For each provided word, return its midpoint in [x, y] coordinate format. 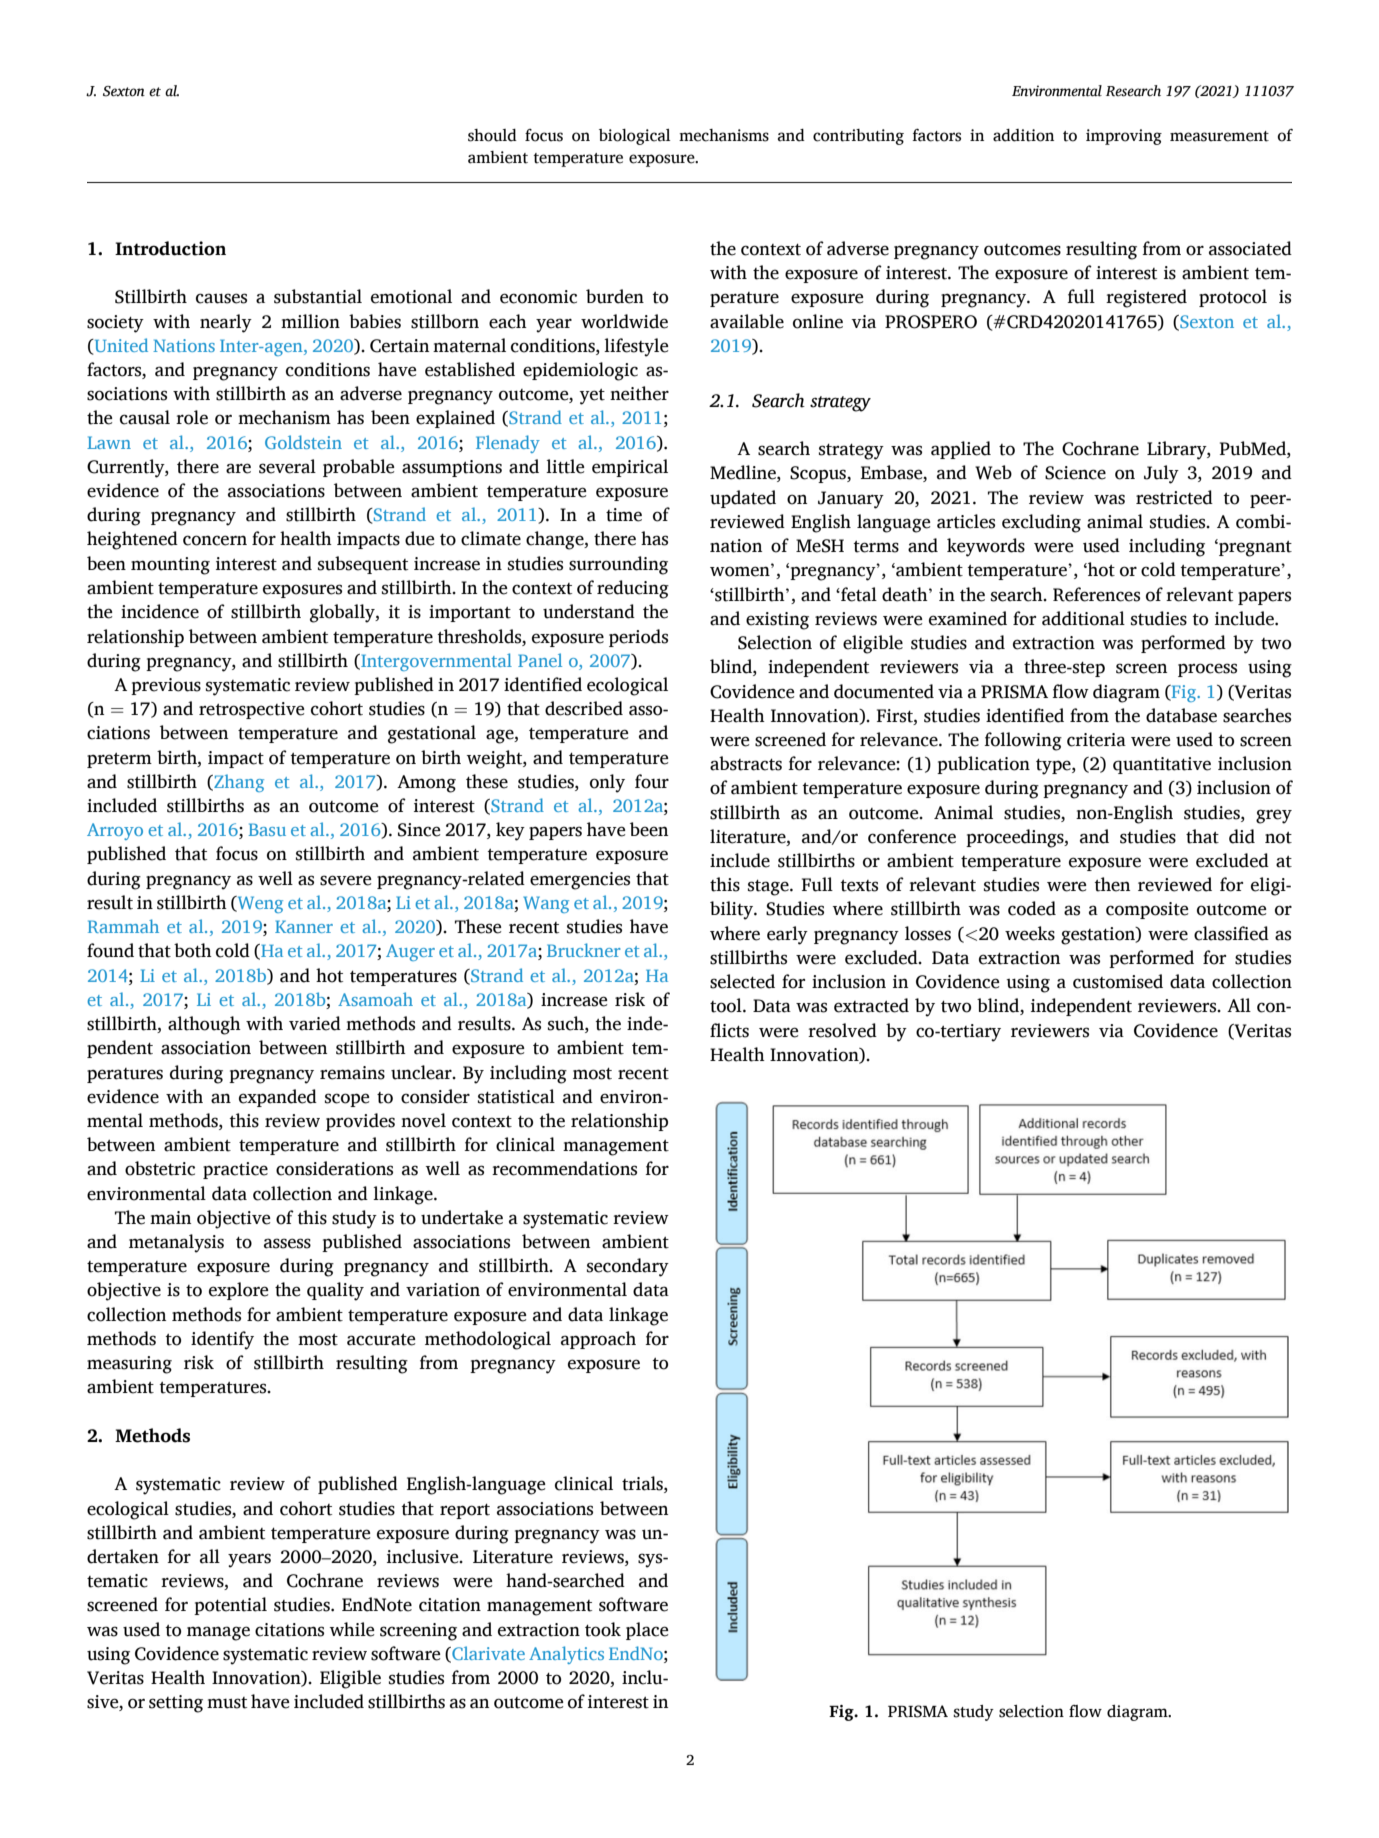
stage [769, 888]
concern [215, 540]
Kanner [304, 926]
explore [239, 1291]
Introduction [170, 248]
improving [1124, 137]
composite [1147, 910]
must [227, 1703]
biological [634, 137]
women [741, 571]
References [1096, 594]
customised [1118, 981]
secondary [628, 1267]
